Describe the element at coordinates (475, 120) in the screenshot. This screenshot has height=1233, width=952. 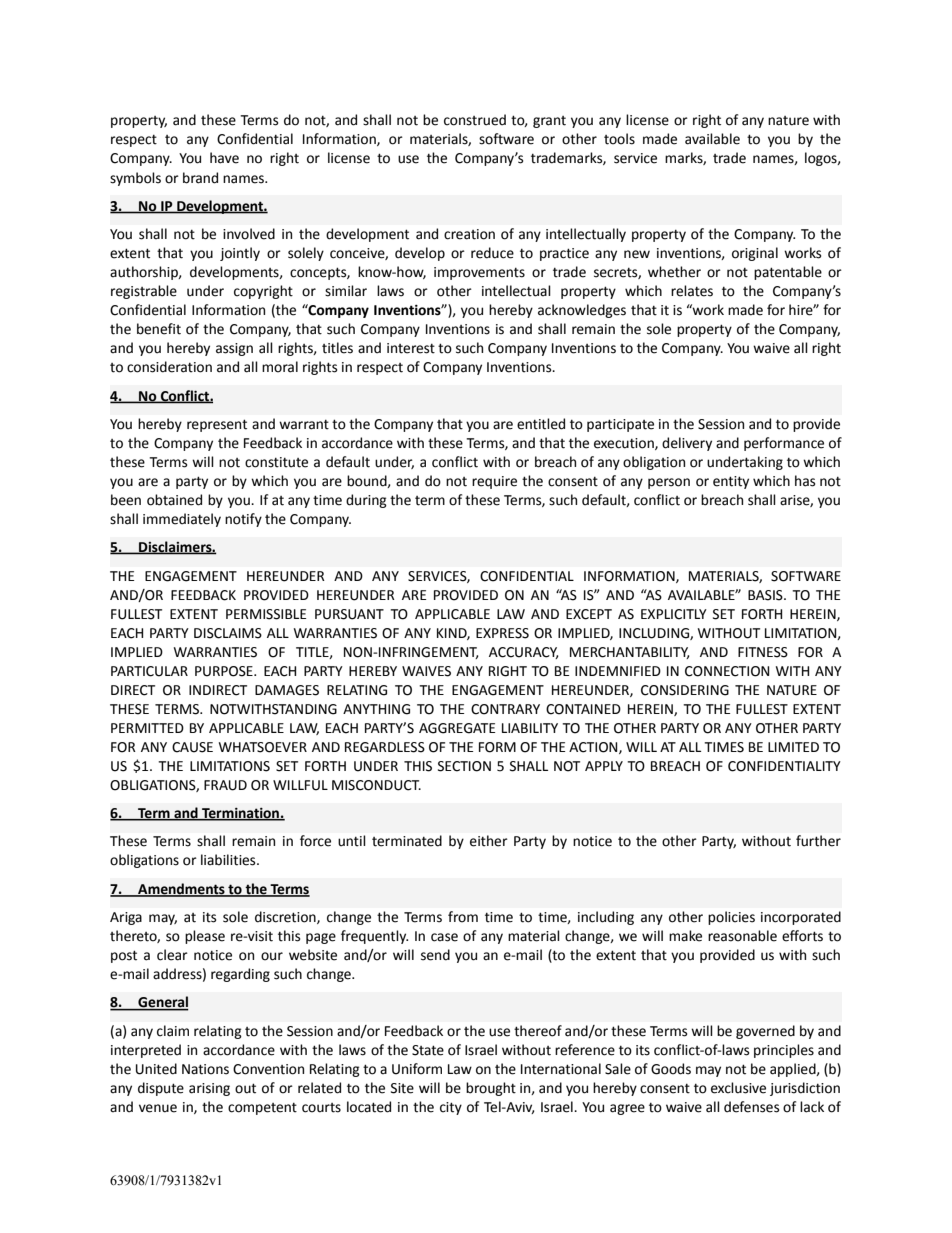
I see `construed` at that location.
